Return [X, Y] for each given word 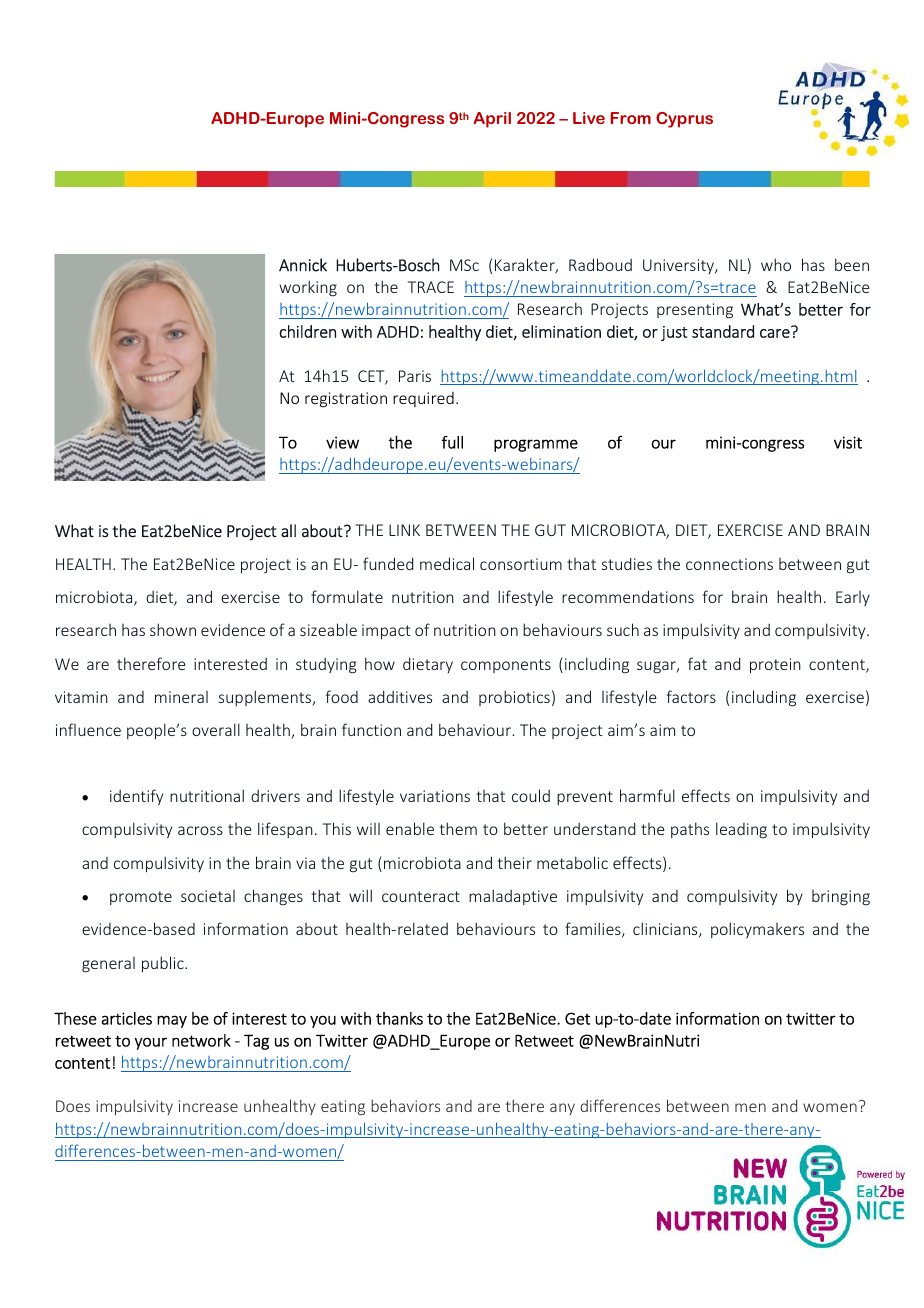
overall [216, 729]
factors [691, 696]
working [308, 288]
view [342, 442]
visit [848, 442]
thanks [399, 1018]
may [172, 1021]
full [452, 442]
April [492, 120]
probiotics [514, 698]
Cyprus [684, 120]
